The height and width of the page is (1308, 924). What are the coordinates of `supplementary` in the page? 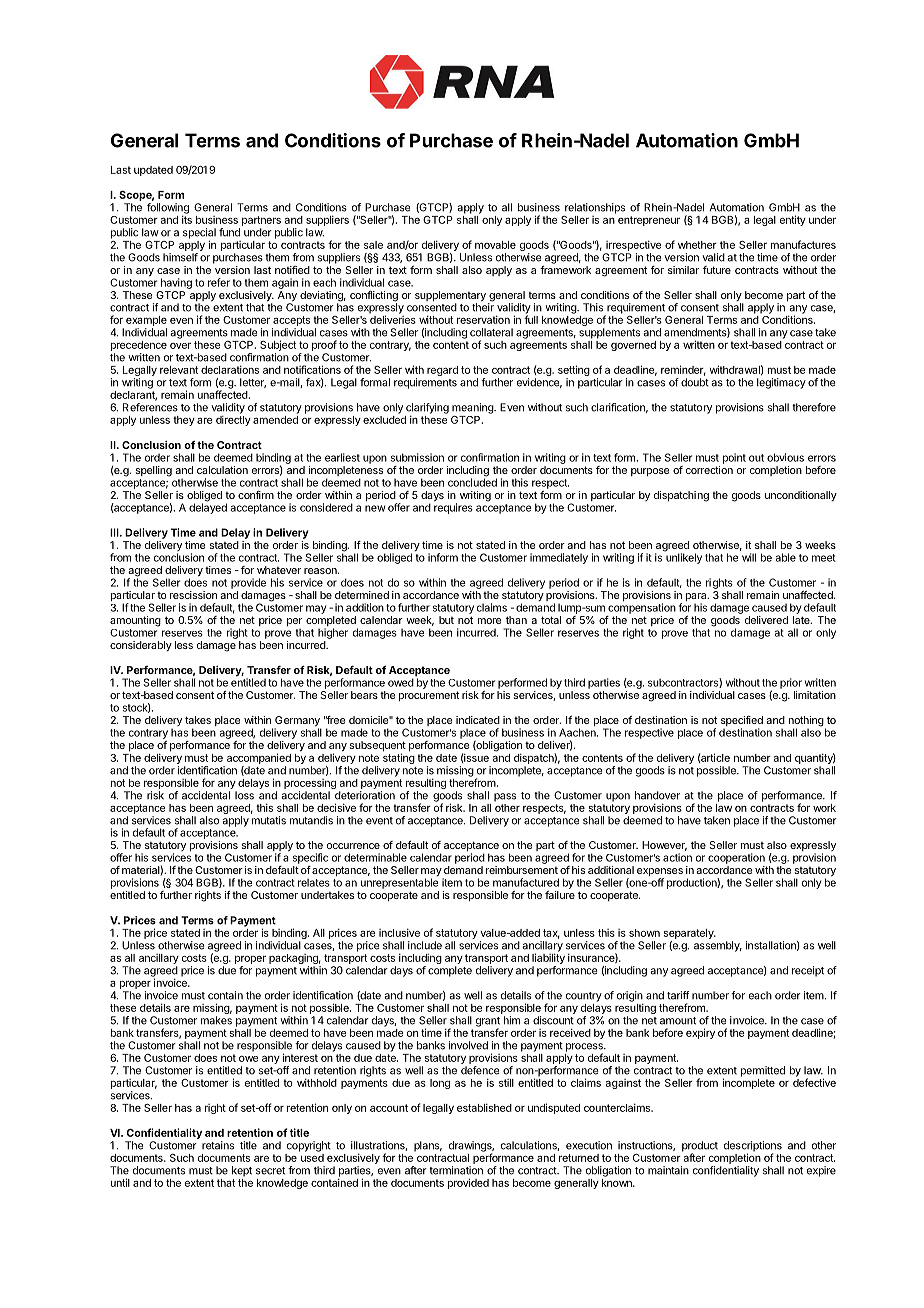 It's located at (450, 297).
